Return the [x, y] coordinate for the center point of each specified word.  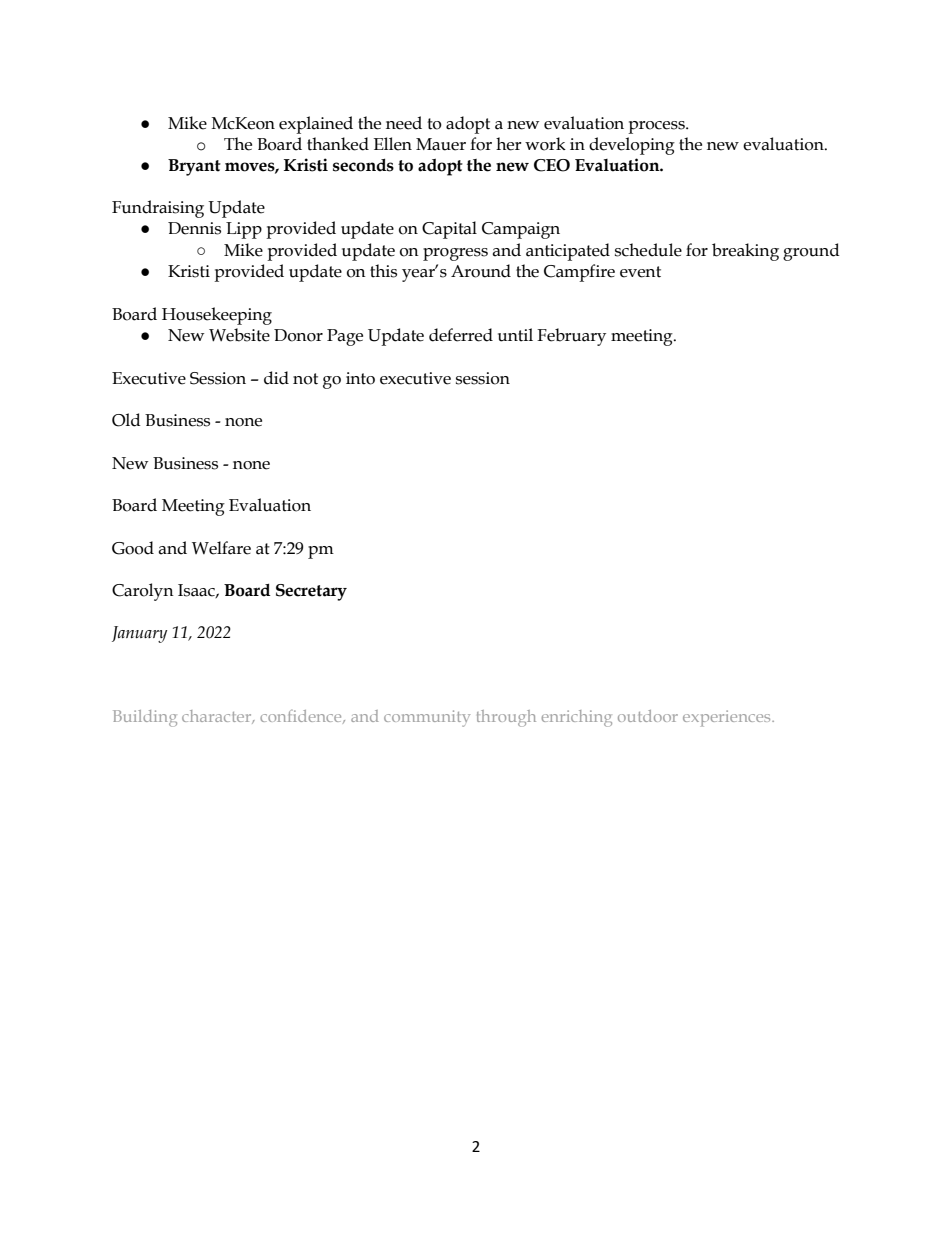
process [657, 127]
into [360, 378]
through [506, 718]
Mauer [441, 144]
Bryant [194, 167]
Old [126, 420]
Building [145, 718]
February [571, 337]
